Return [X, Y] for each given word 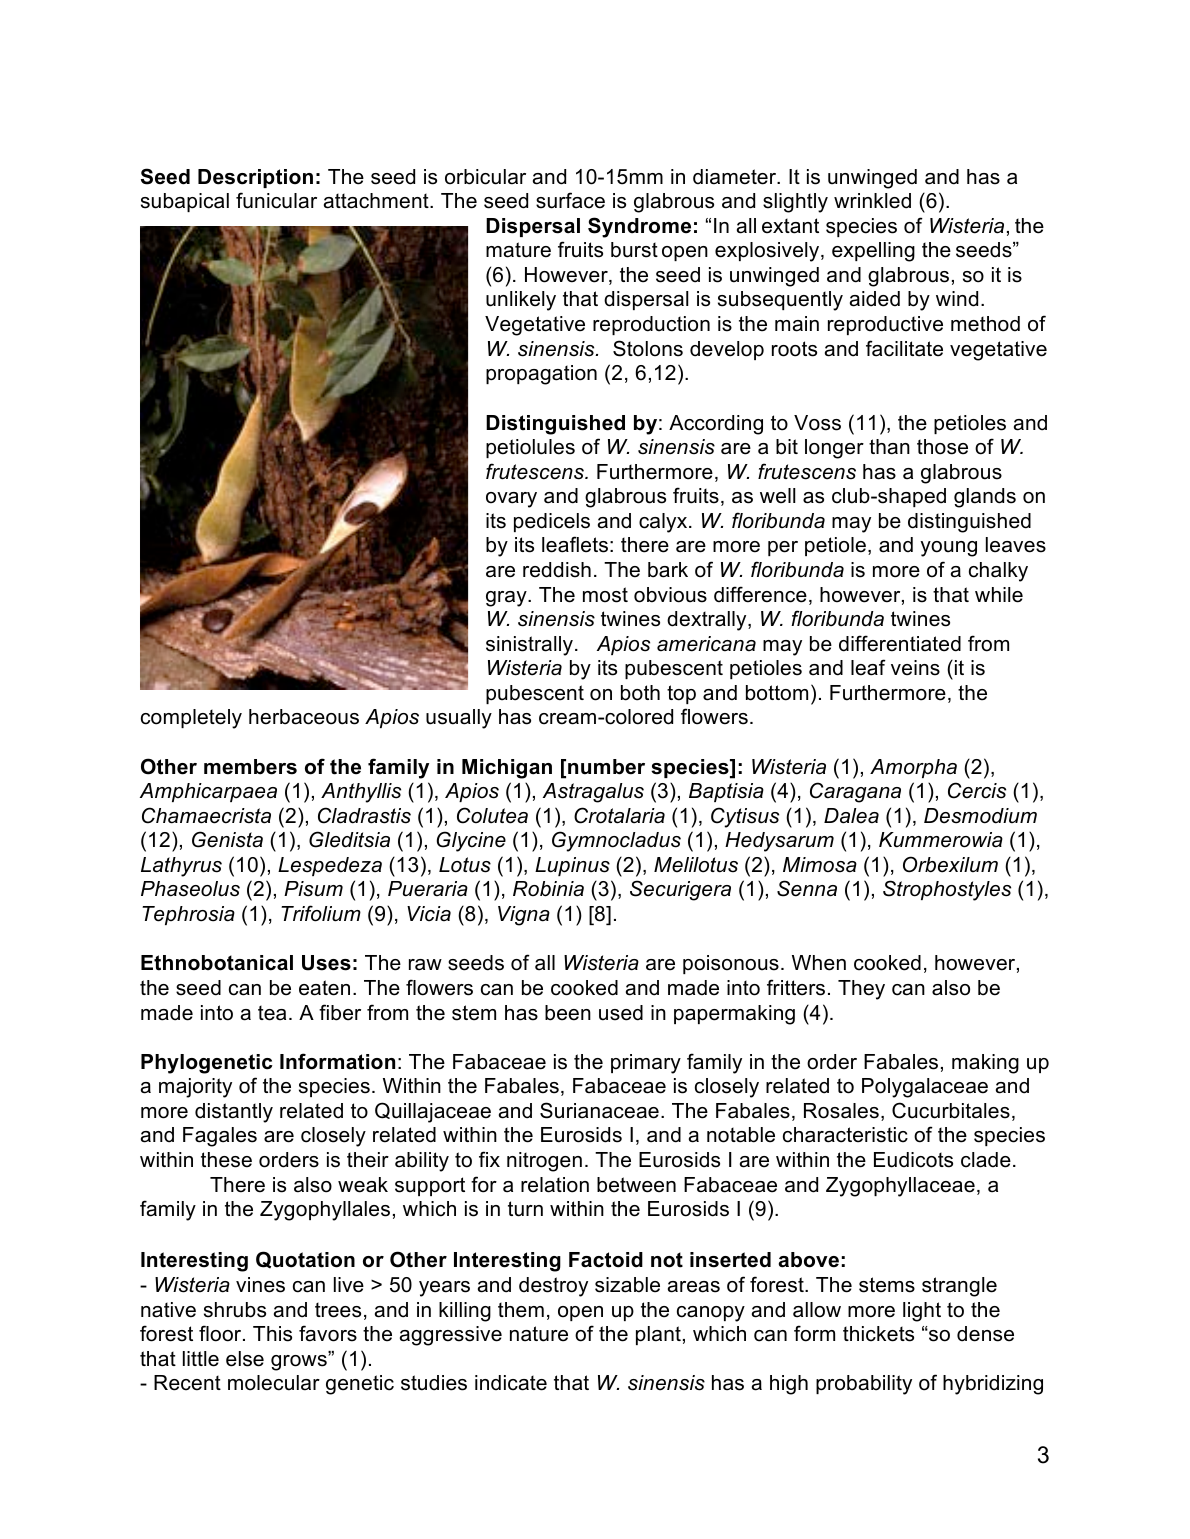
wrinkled [872, 201]
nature [539, 1334]
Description [255, 178]
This [272, 1334]
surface [570, 200]
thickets [878, 1334]
